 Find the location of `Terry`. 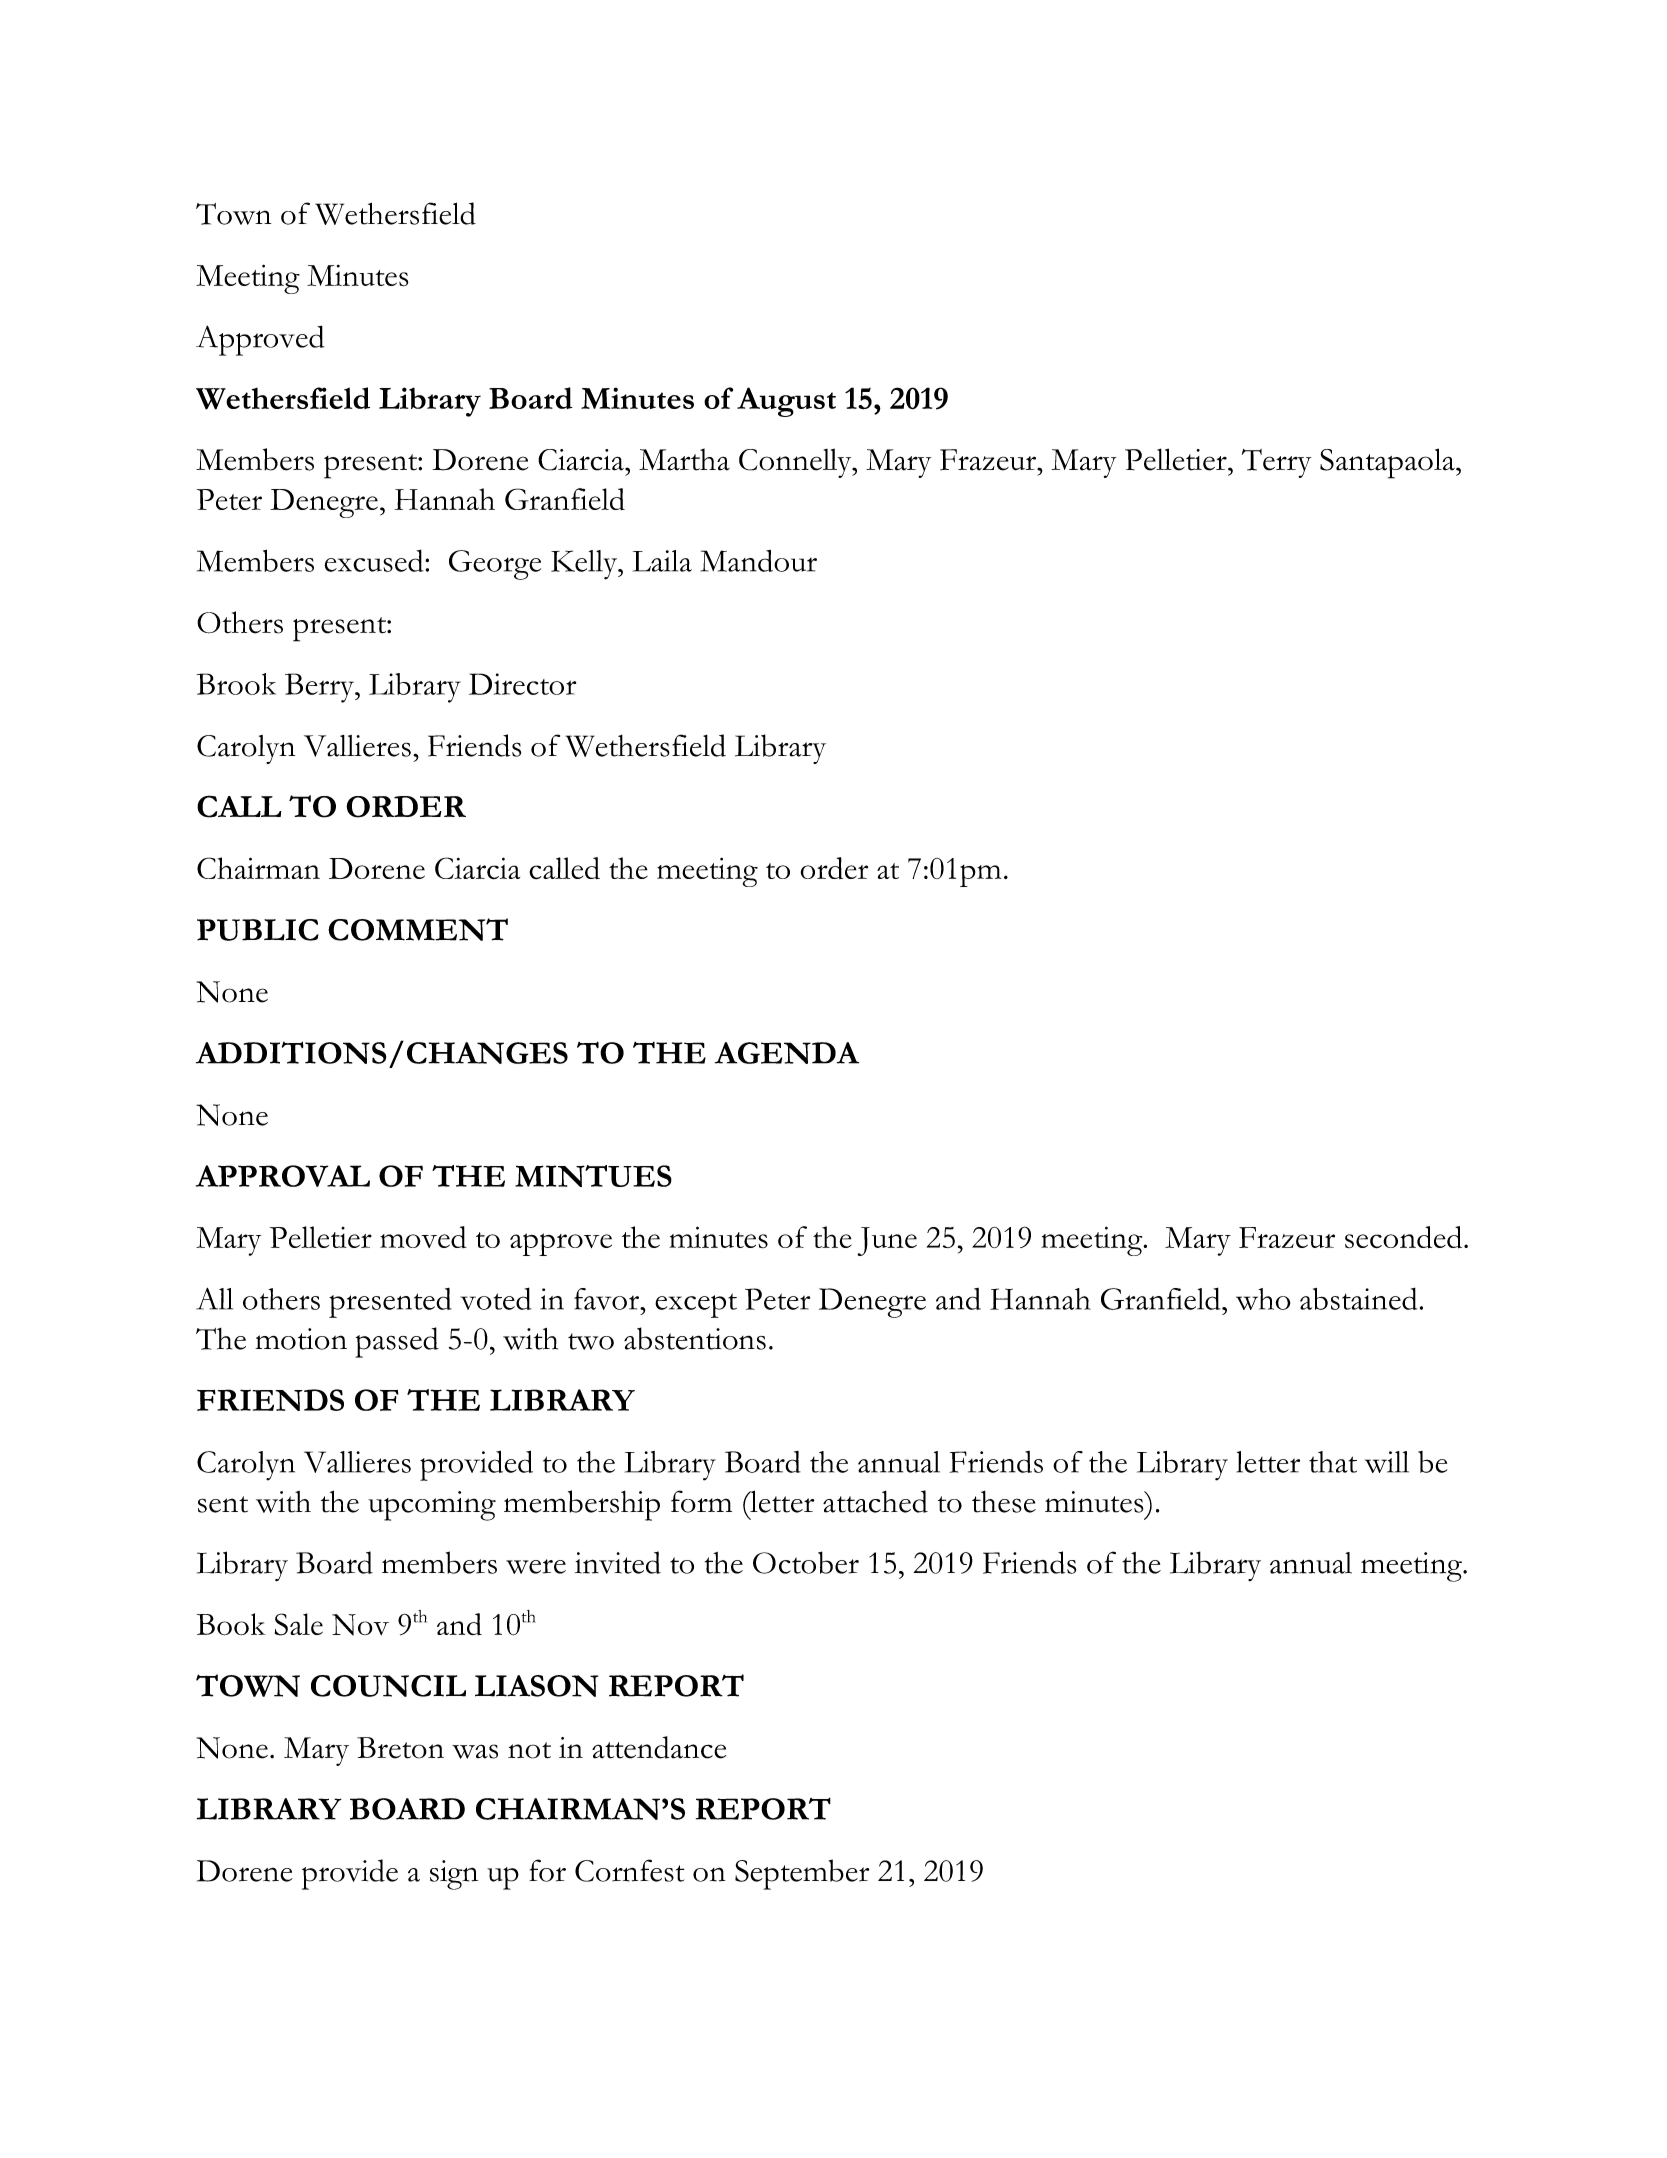

Terry is located at coordinates (1277, 463).
